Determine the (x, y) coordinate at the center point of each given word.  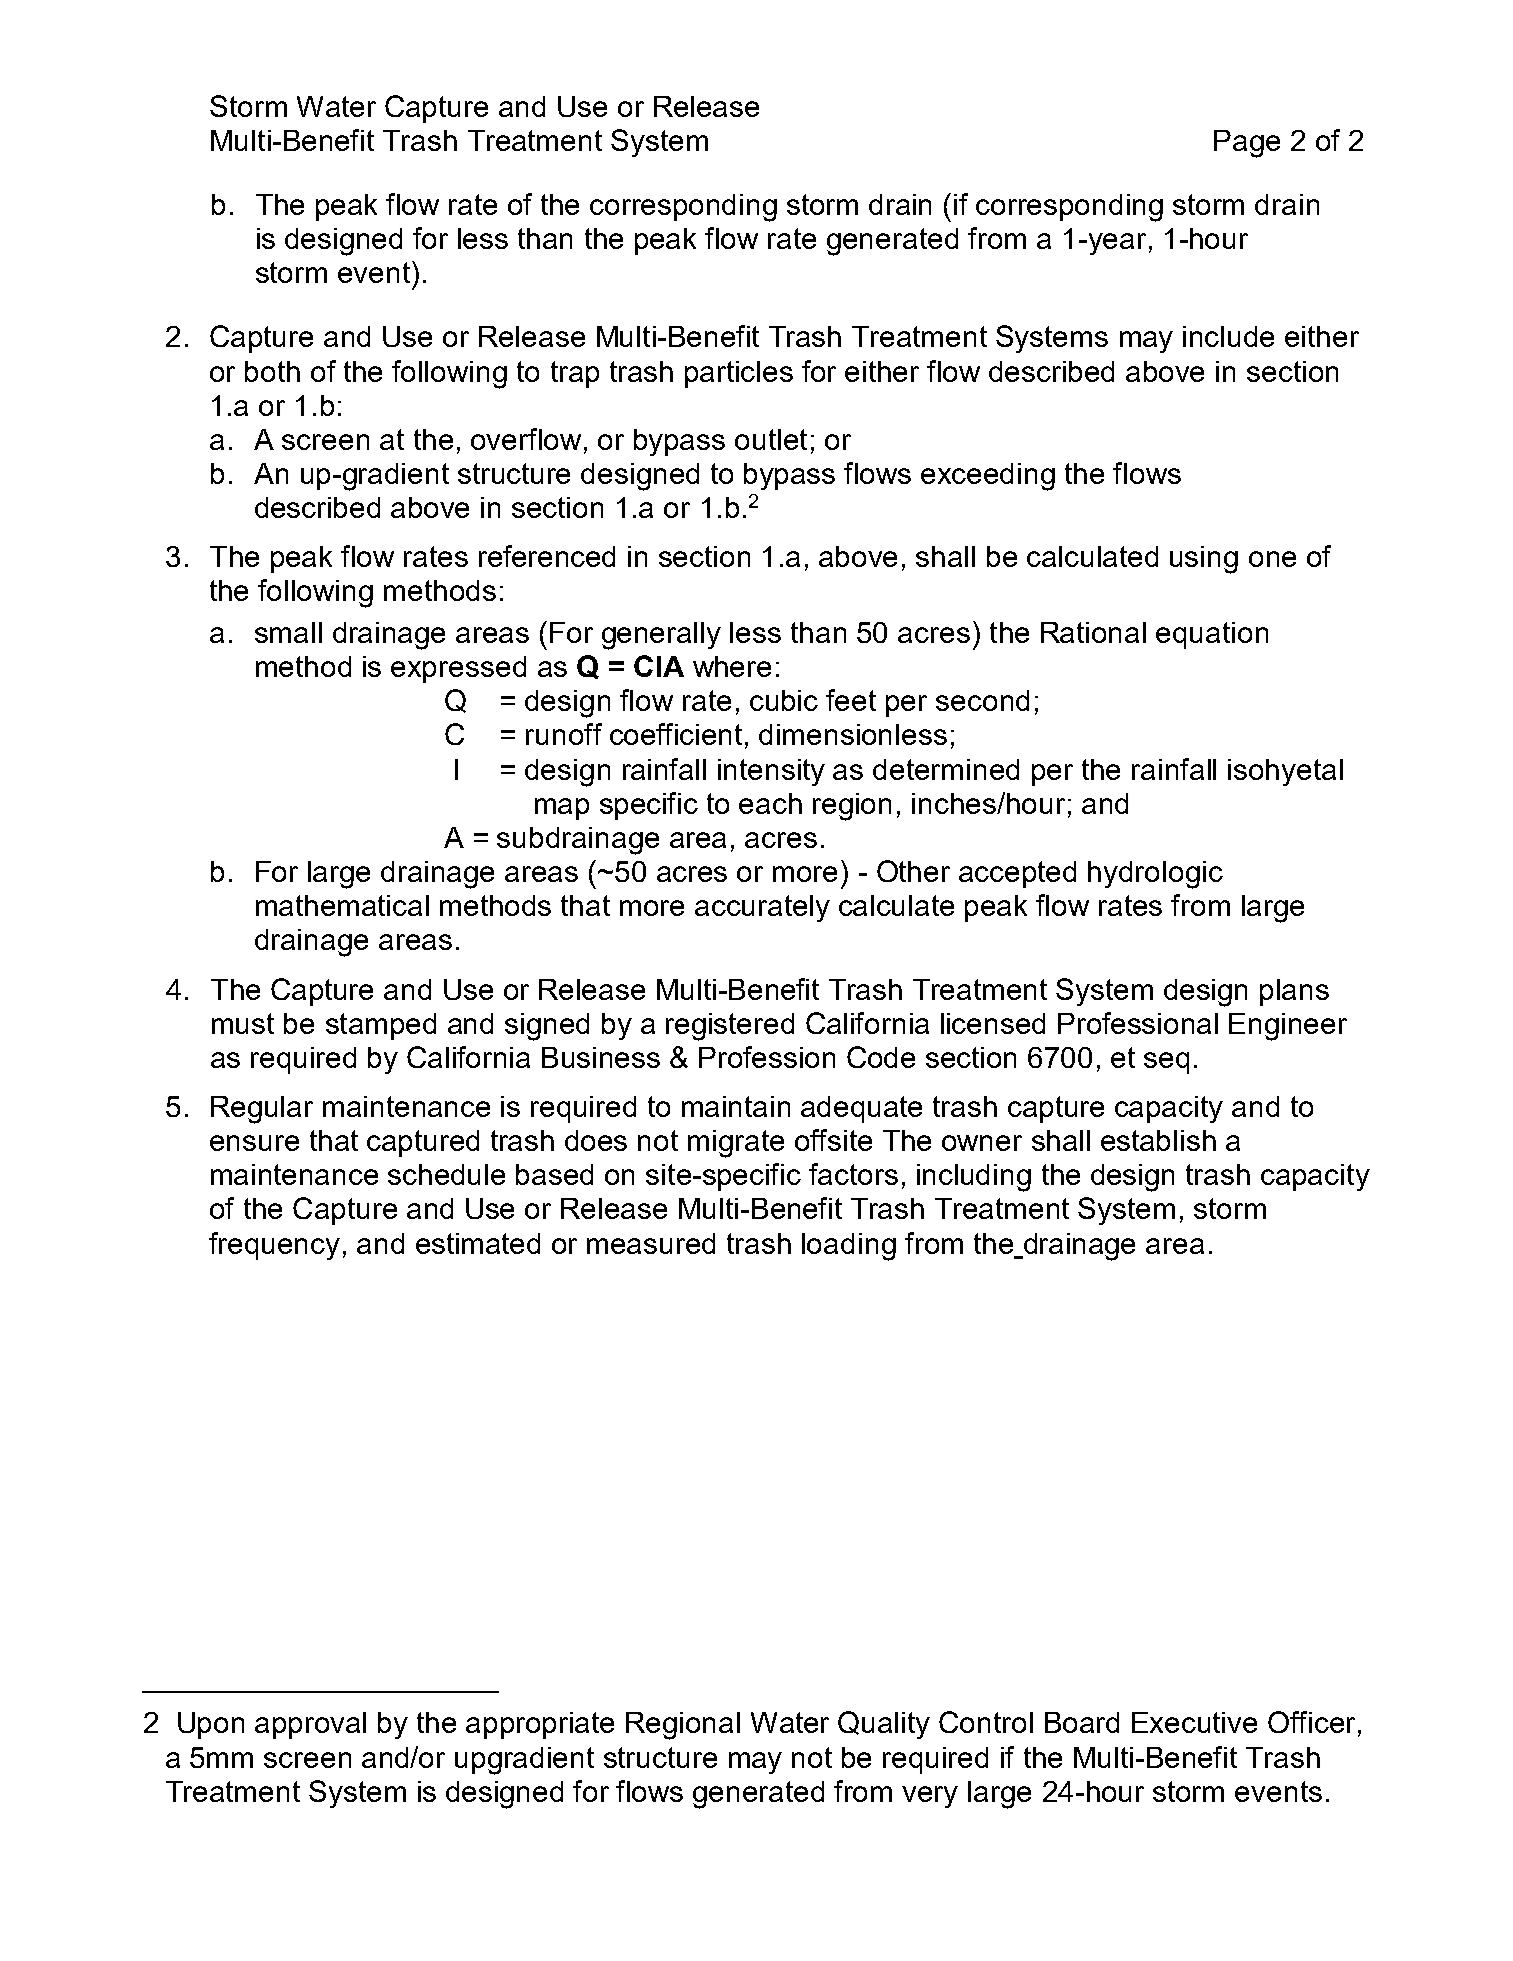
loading (849, 1247)
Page (1247, 144)
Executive (1194, 1722)
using (1204, 560)
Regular (262, 1110)
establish (1158, 1140)
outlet (771, 439)
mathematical (342, 905)
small (288, 632)
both (272, 371)
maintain (736, 1106)
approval (310, 1725)
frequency (274, 1246)
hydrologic (1155, 875)
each (770, 803)
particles (739, 374)
